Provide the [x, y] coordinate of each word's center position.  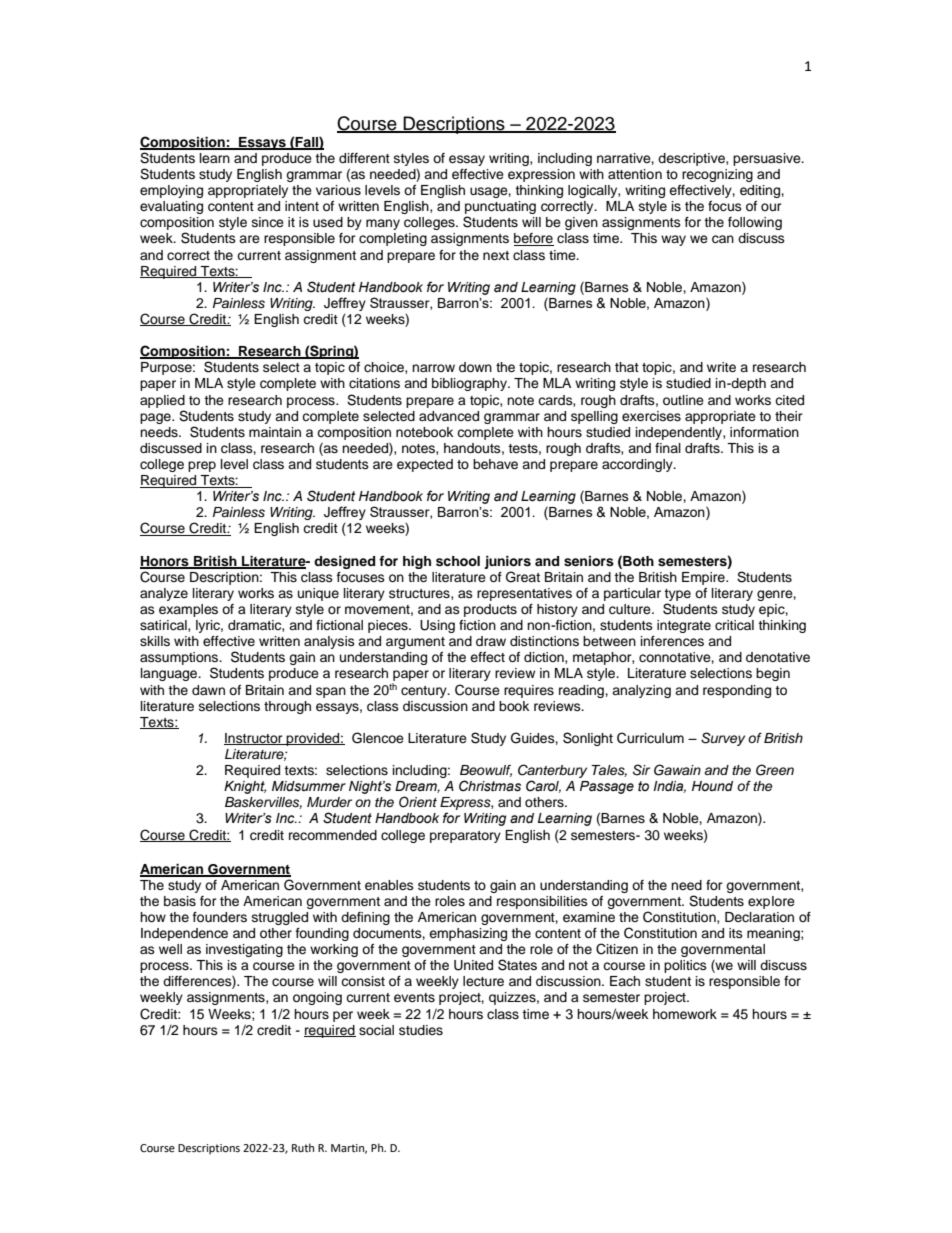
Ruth [303, 1147]
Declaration [759, 917]
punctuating [500, 209]
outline [683, 400]
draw [491, 641]
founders [220, 917]
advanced [449, 416]
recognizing [717, 175]
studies [421, 1030]
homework [685, 1014]
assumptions [180, 660]
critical [734, 625]
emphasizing [468, 934]
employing [171, 191]
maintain [275, 432]
